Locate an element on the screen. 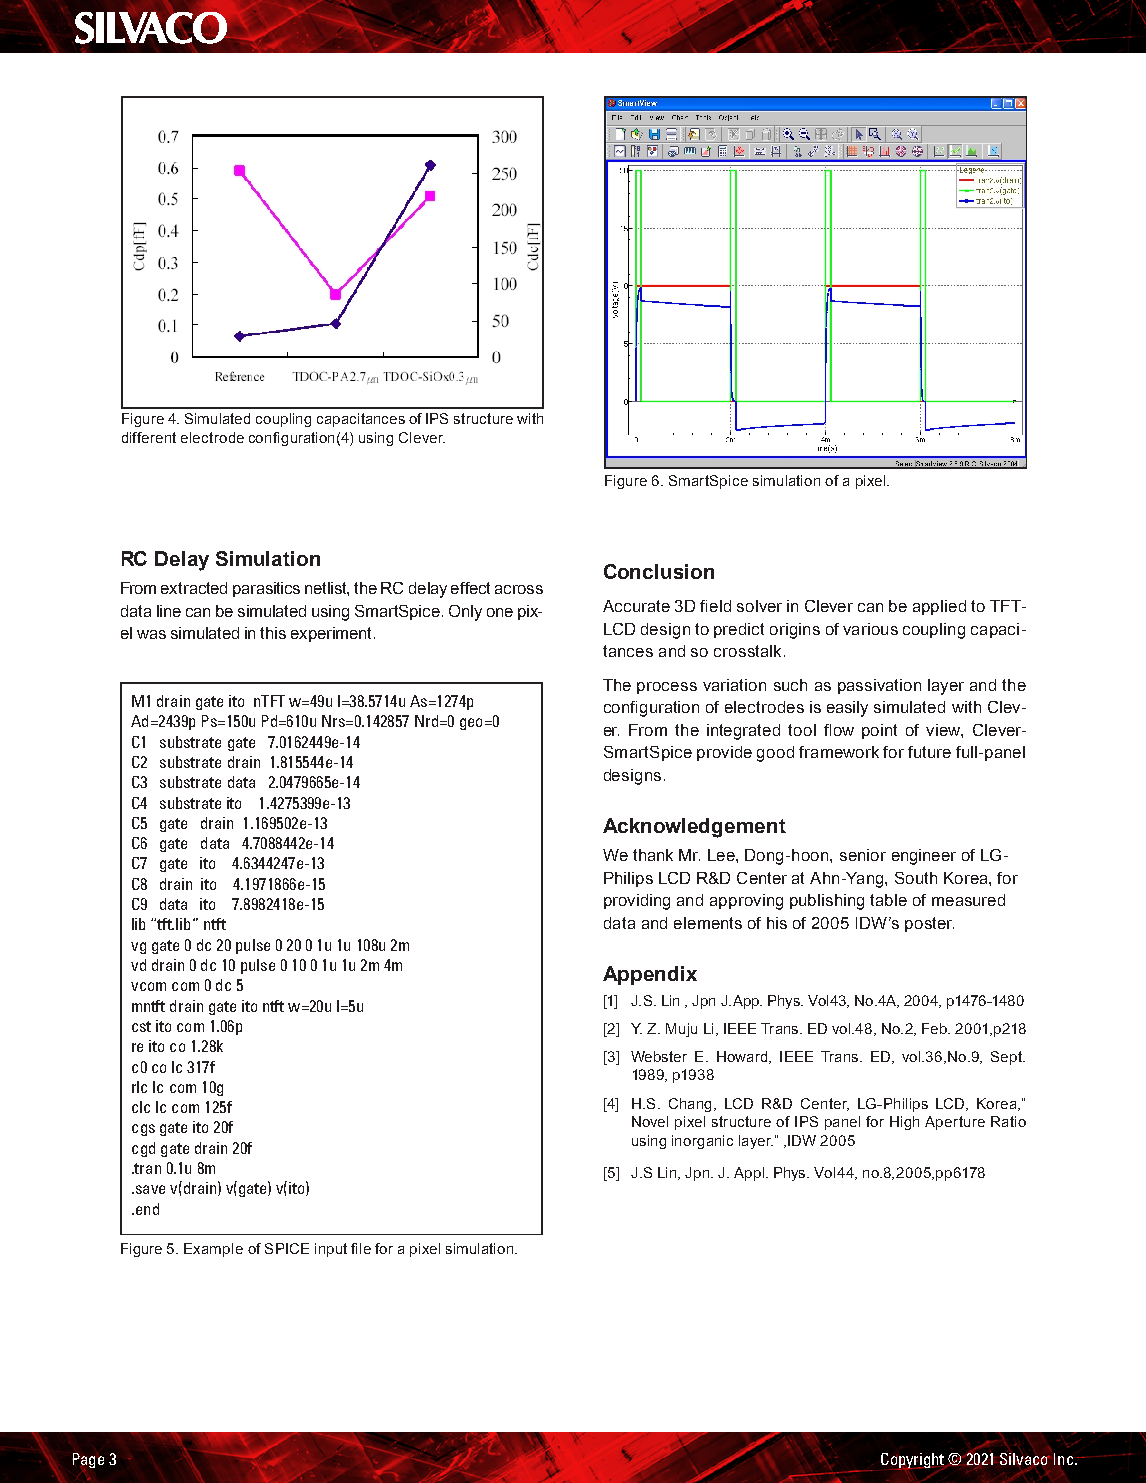 This screenshot has width=1146, height=1483. Page is located at coordinates (88, 1461).
